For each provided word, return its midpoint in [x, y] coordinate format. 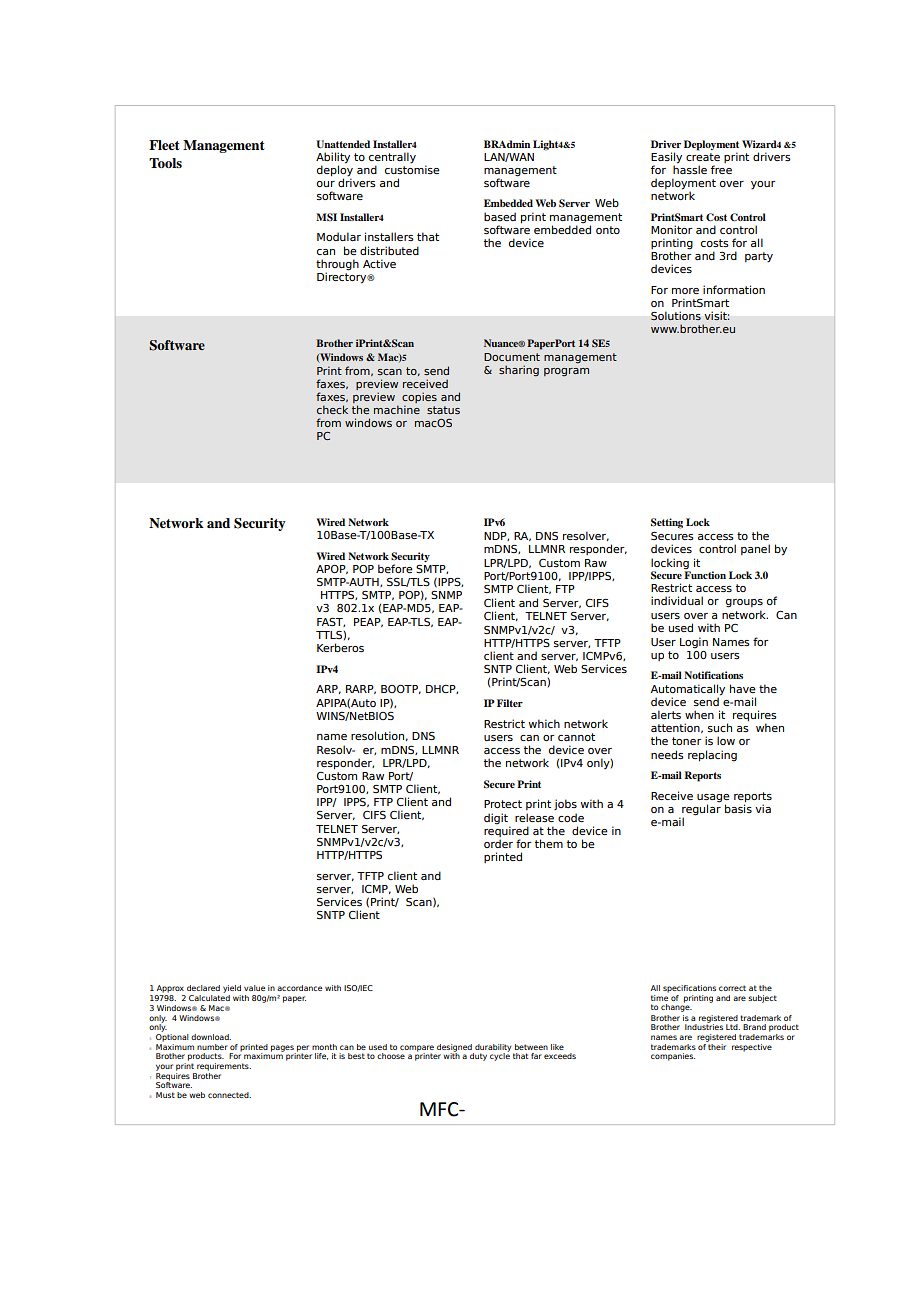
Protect [503, 804]
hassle [690, 168]
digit [496, 819]
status [443, 410]
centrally [392, 158]
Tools [165, 163]
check [332, 409]
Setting [667, 523]
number [212, 1047]
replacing [712, 756]
